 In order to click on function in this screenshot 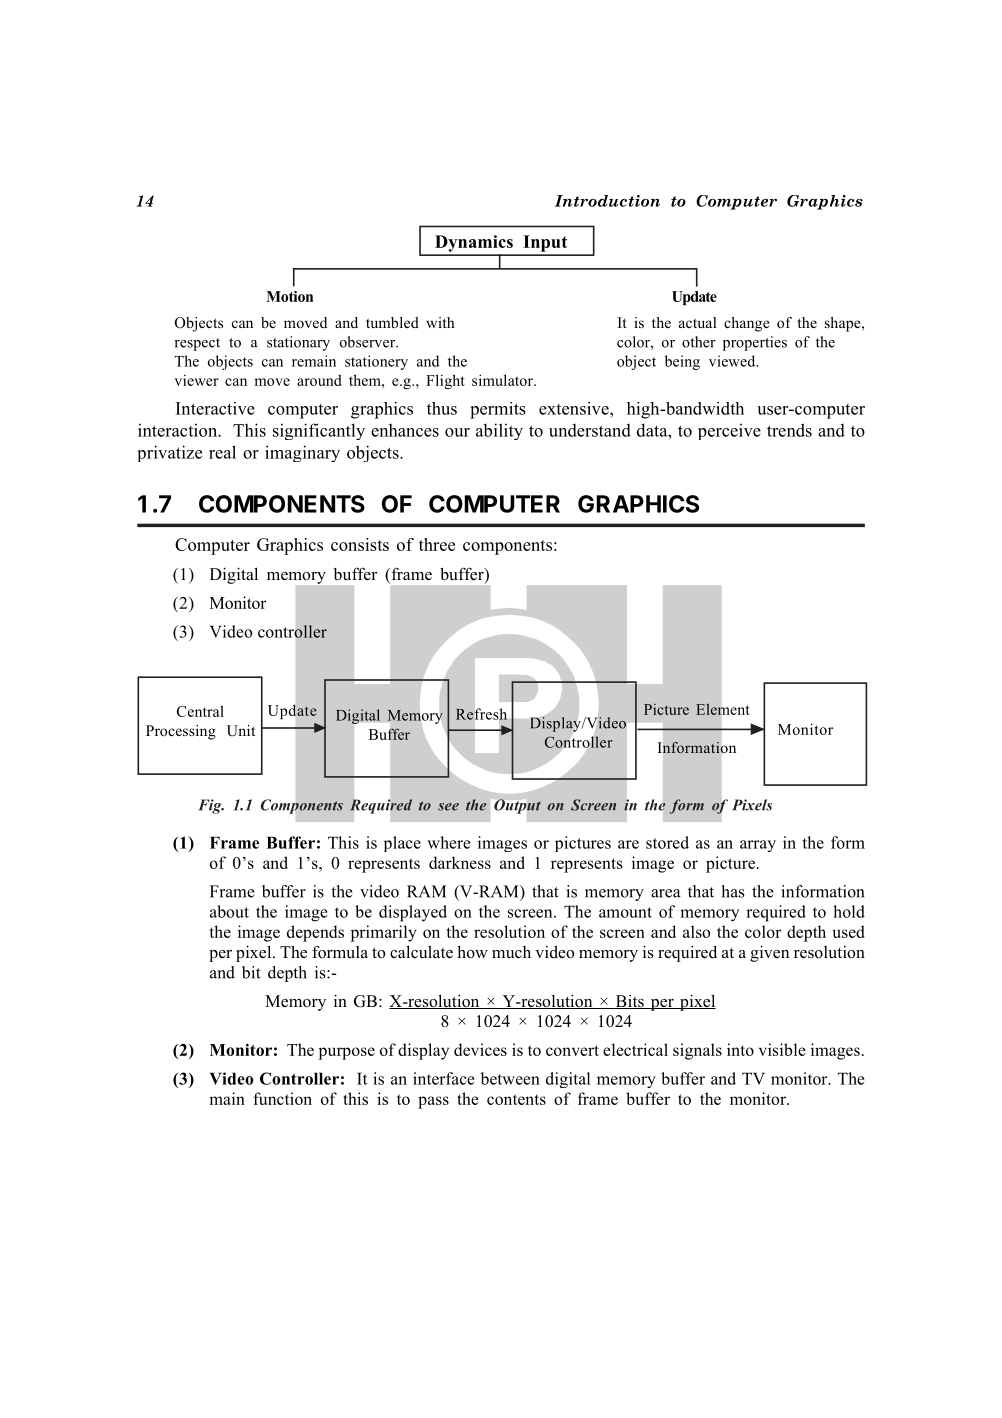, I will do `click(282, 1098)`.
